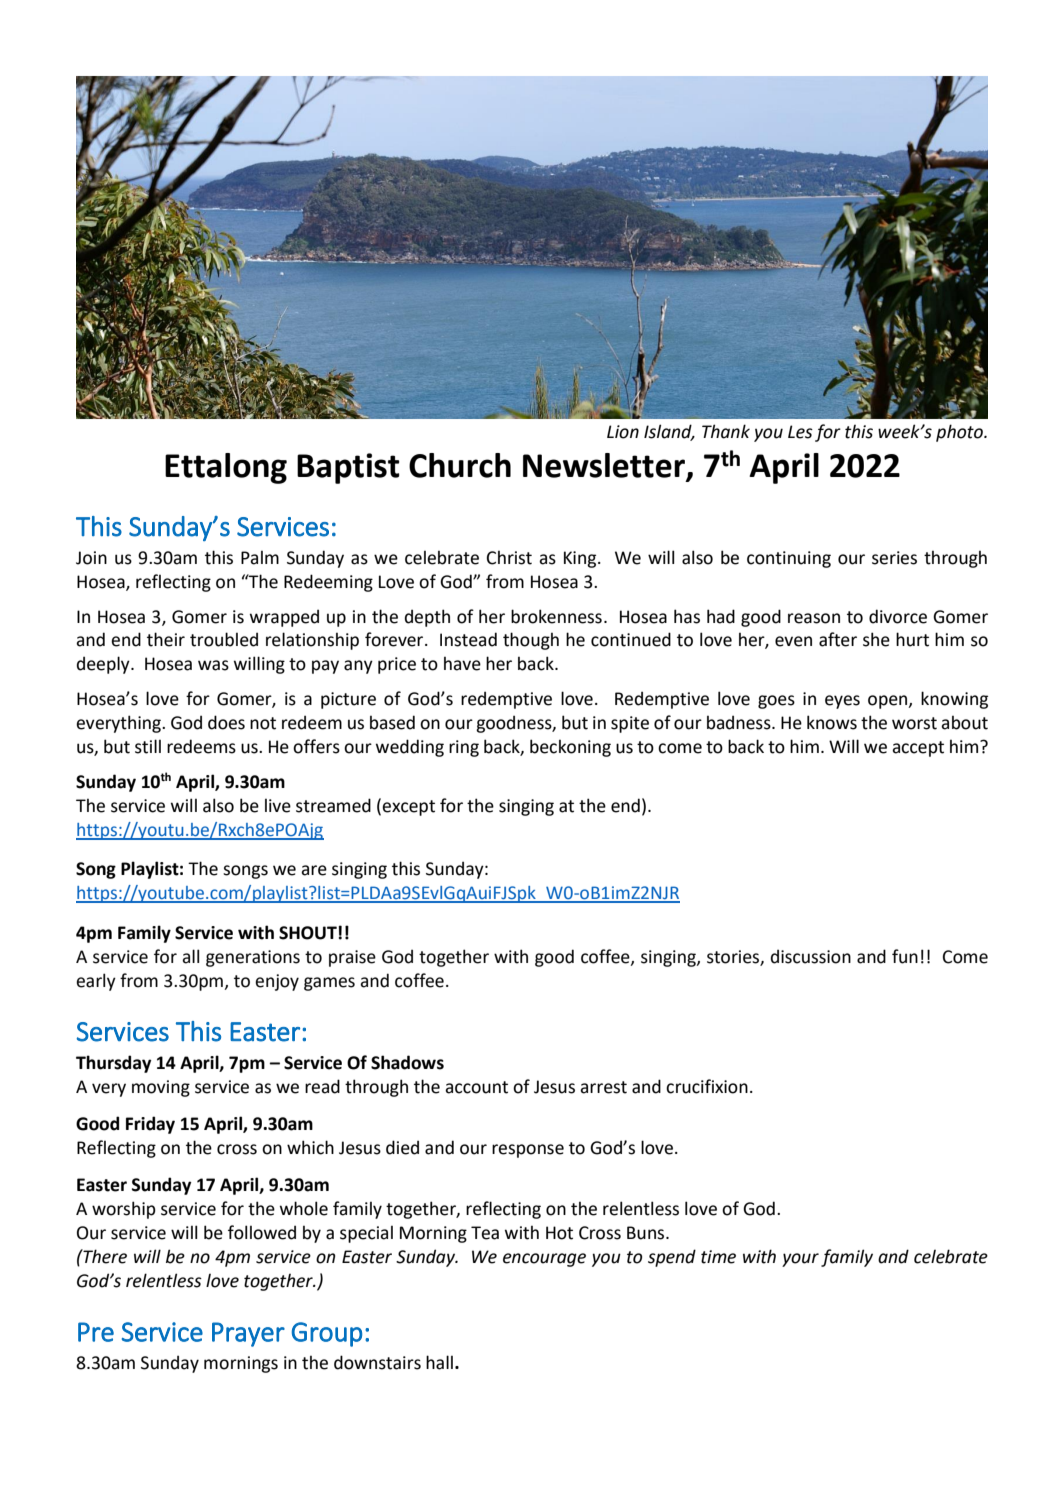  I want to click on Prayer, so click(248, 1334).
